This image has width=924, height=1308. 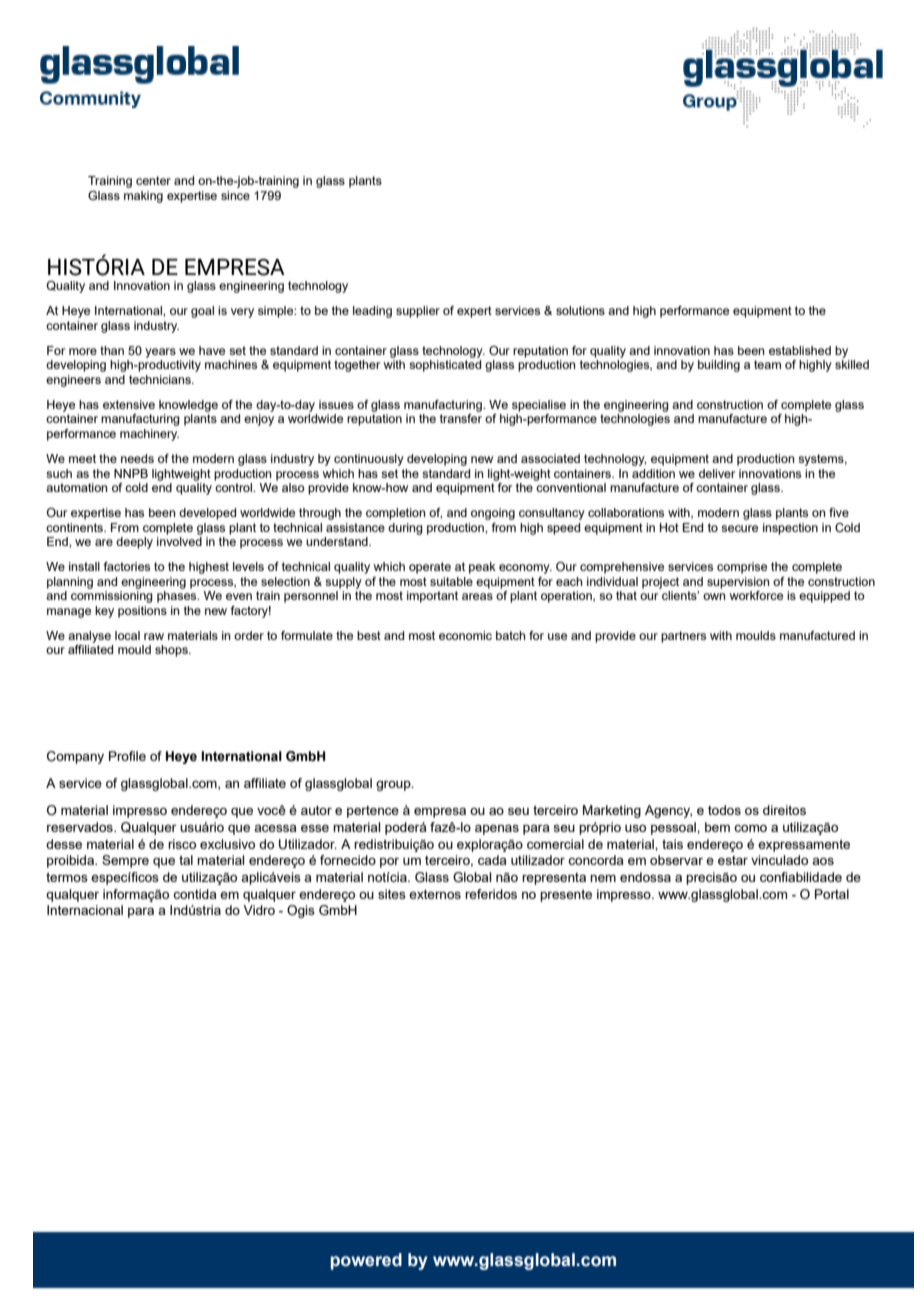 I want to click on powered, so click(x=366, y=1261).
